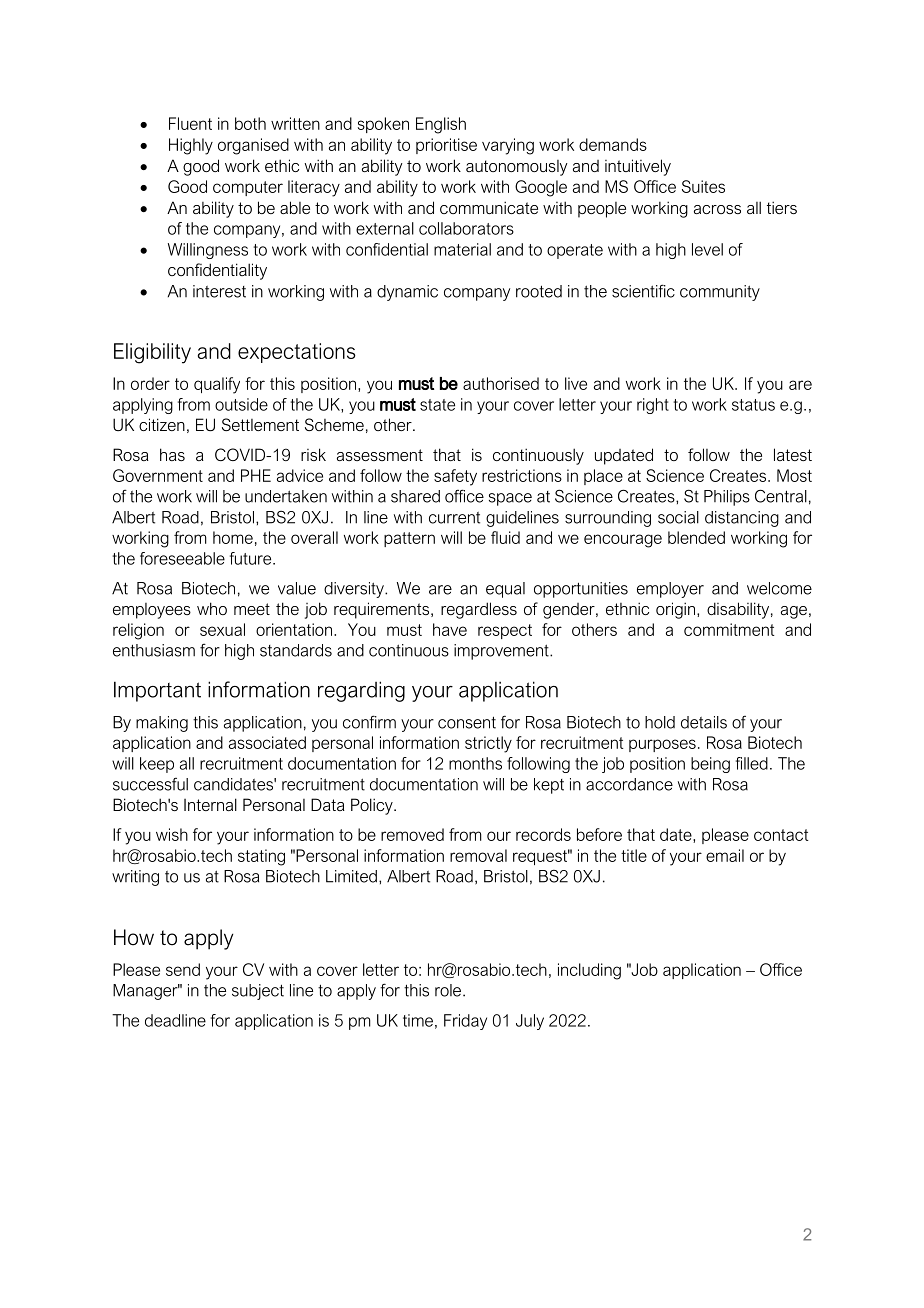  Describe the element at coordinates (252, 558) in the screenshot. I see `future` at that location.
